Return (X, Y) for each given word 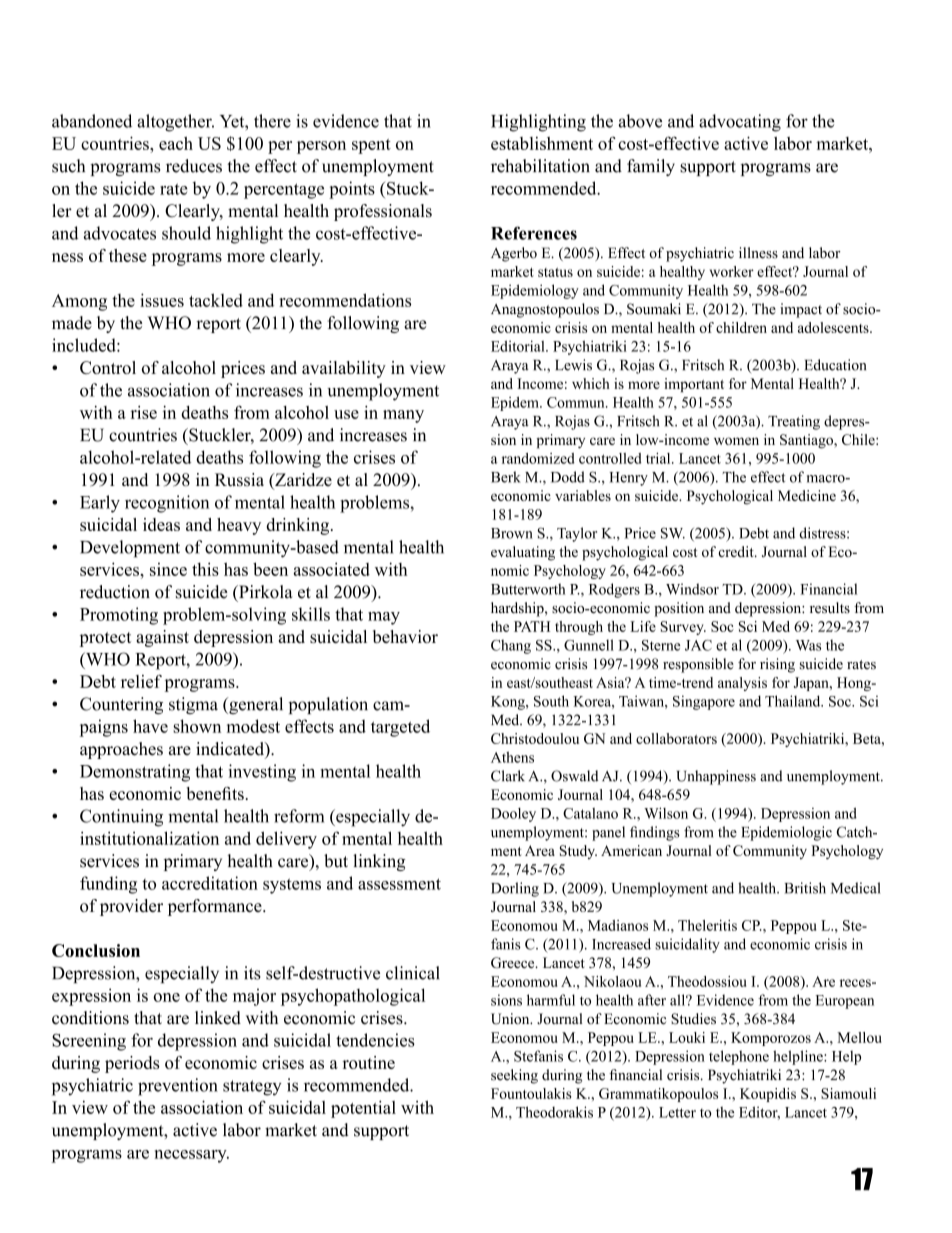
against (162, 638)
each (176, 143)
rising (777, 665)
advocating (740, 123)
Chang (511, 646)
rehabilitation (540, 166)
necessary (191, 1156)
